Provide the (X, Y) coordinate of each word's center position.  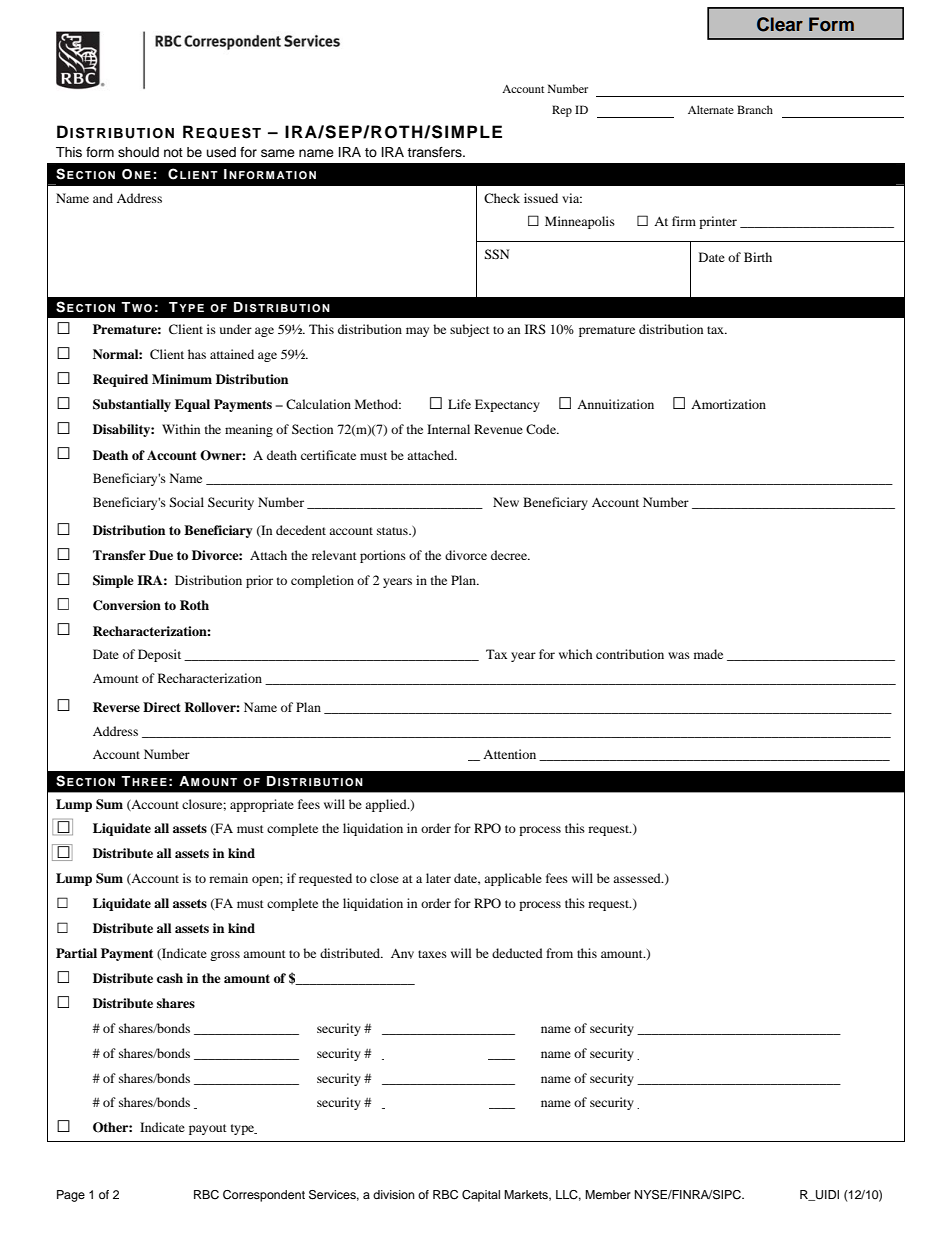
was (679, 655)
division (394, 1194)
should (138, 152)
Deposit (159, 655)
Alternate (711, 109)
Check (502, 198)
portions (383, 556)
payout (208, 1129)
